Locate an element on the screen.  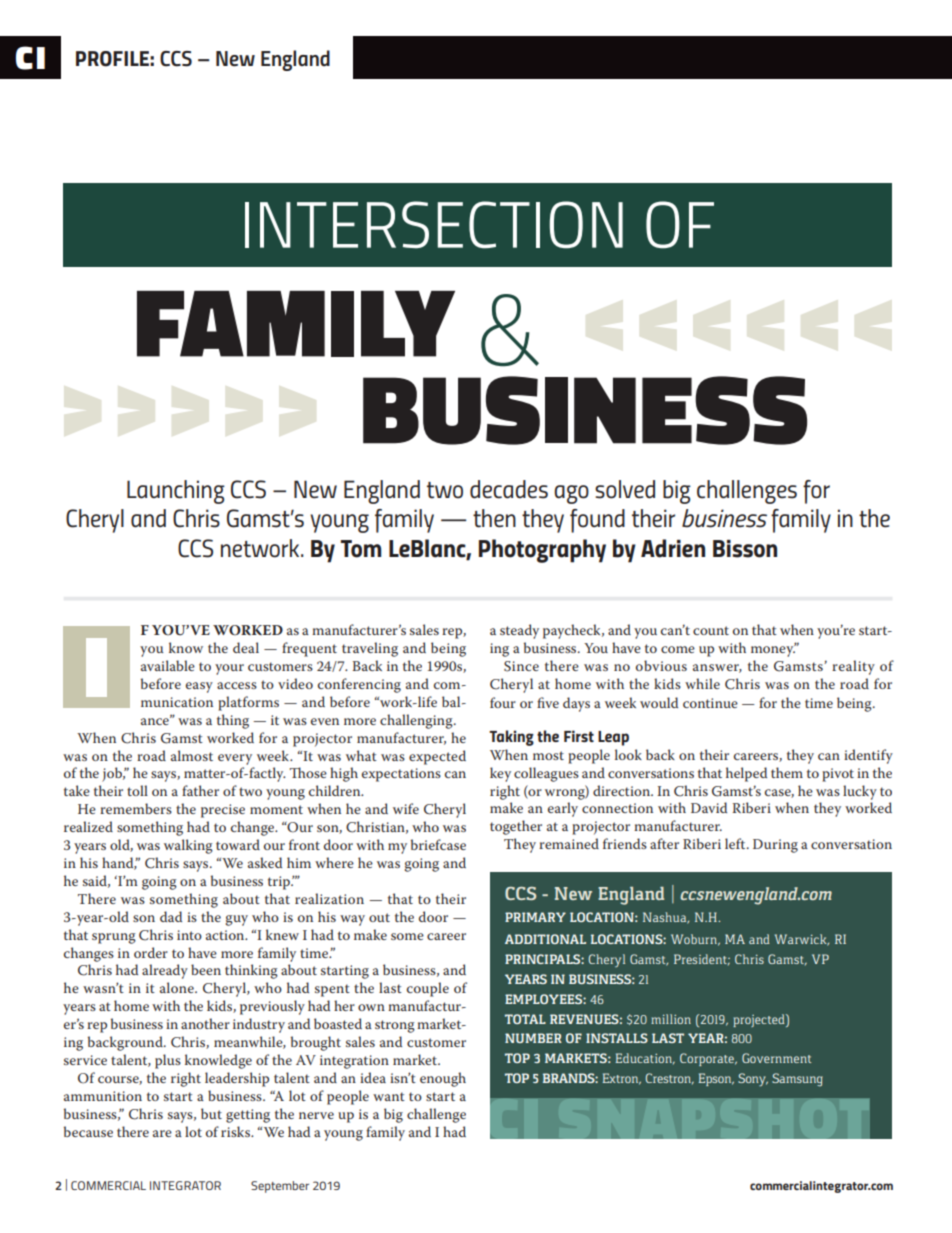
into is located at coordinates (189, 935).
